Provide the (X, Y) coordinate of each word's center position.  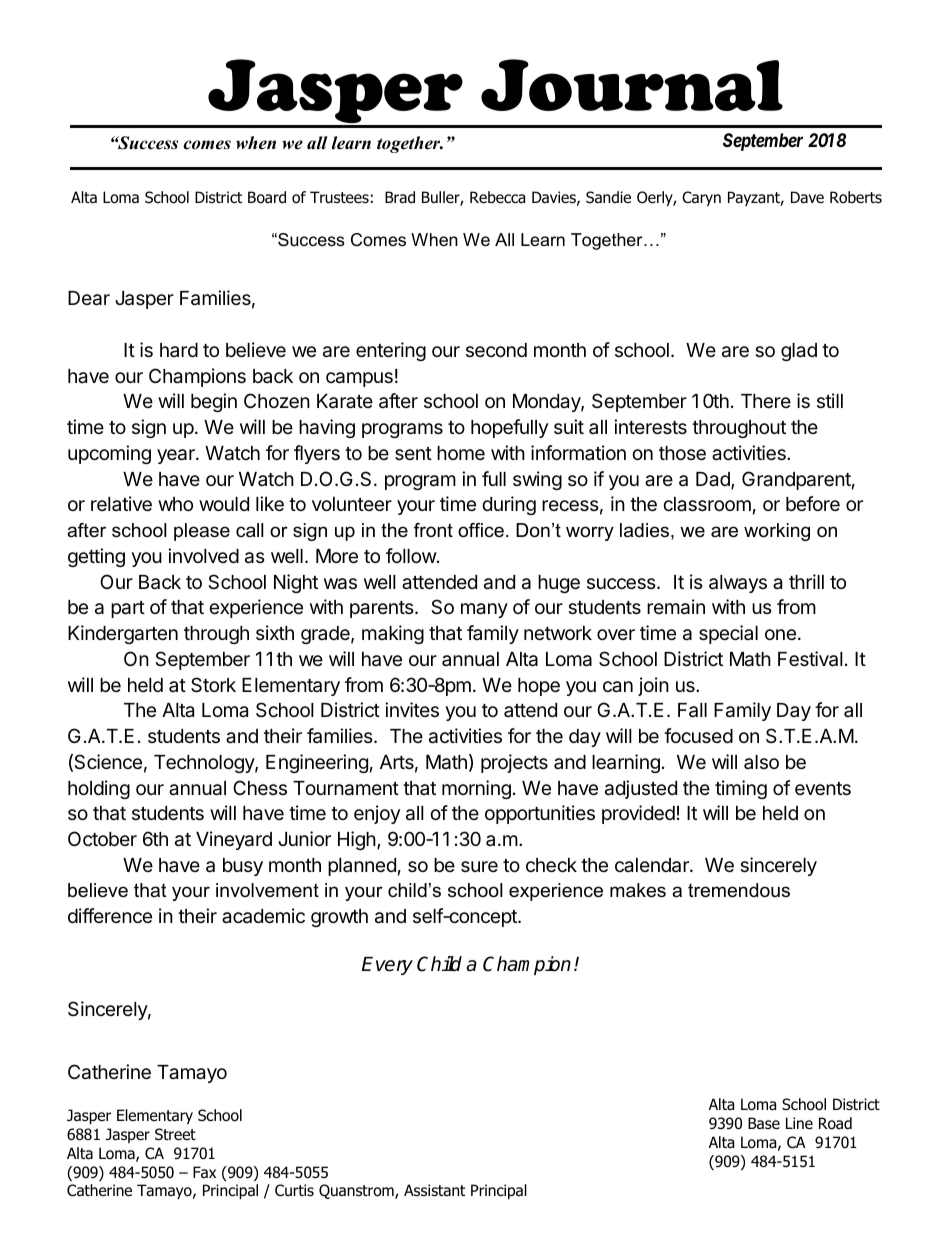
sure (479, 866)
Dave (807, 197)
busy (243, 867)
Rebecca (497, 197)
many (484, 610)
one (780, 634)
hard (179, 350)
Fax (204, 1172)
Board (267, 197)
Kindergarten (123, 634)
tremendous (739, 890)
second (496, 350)
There (766, 401)
